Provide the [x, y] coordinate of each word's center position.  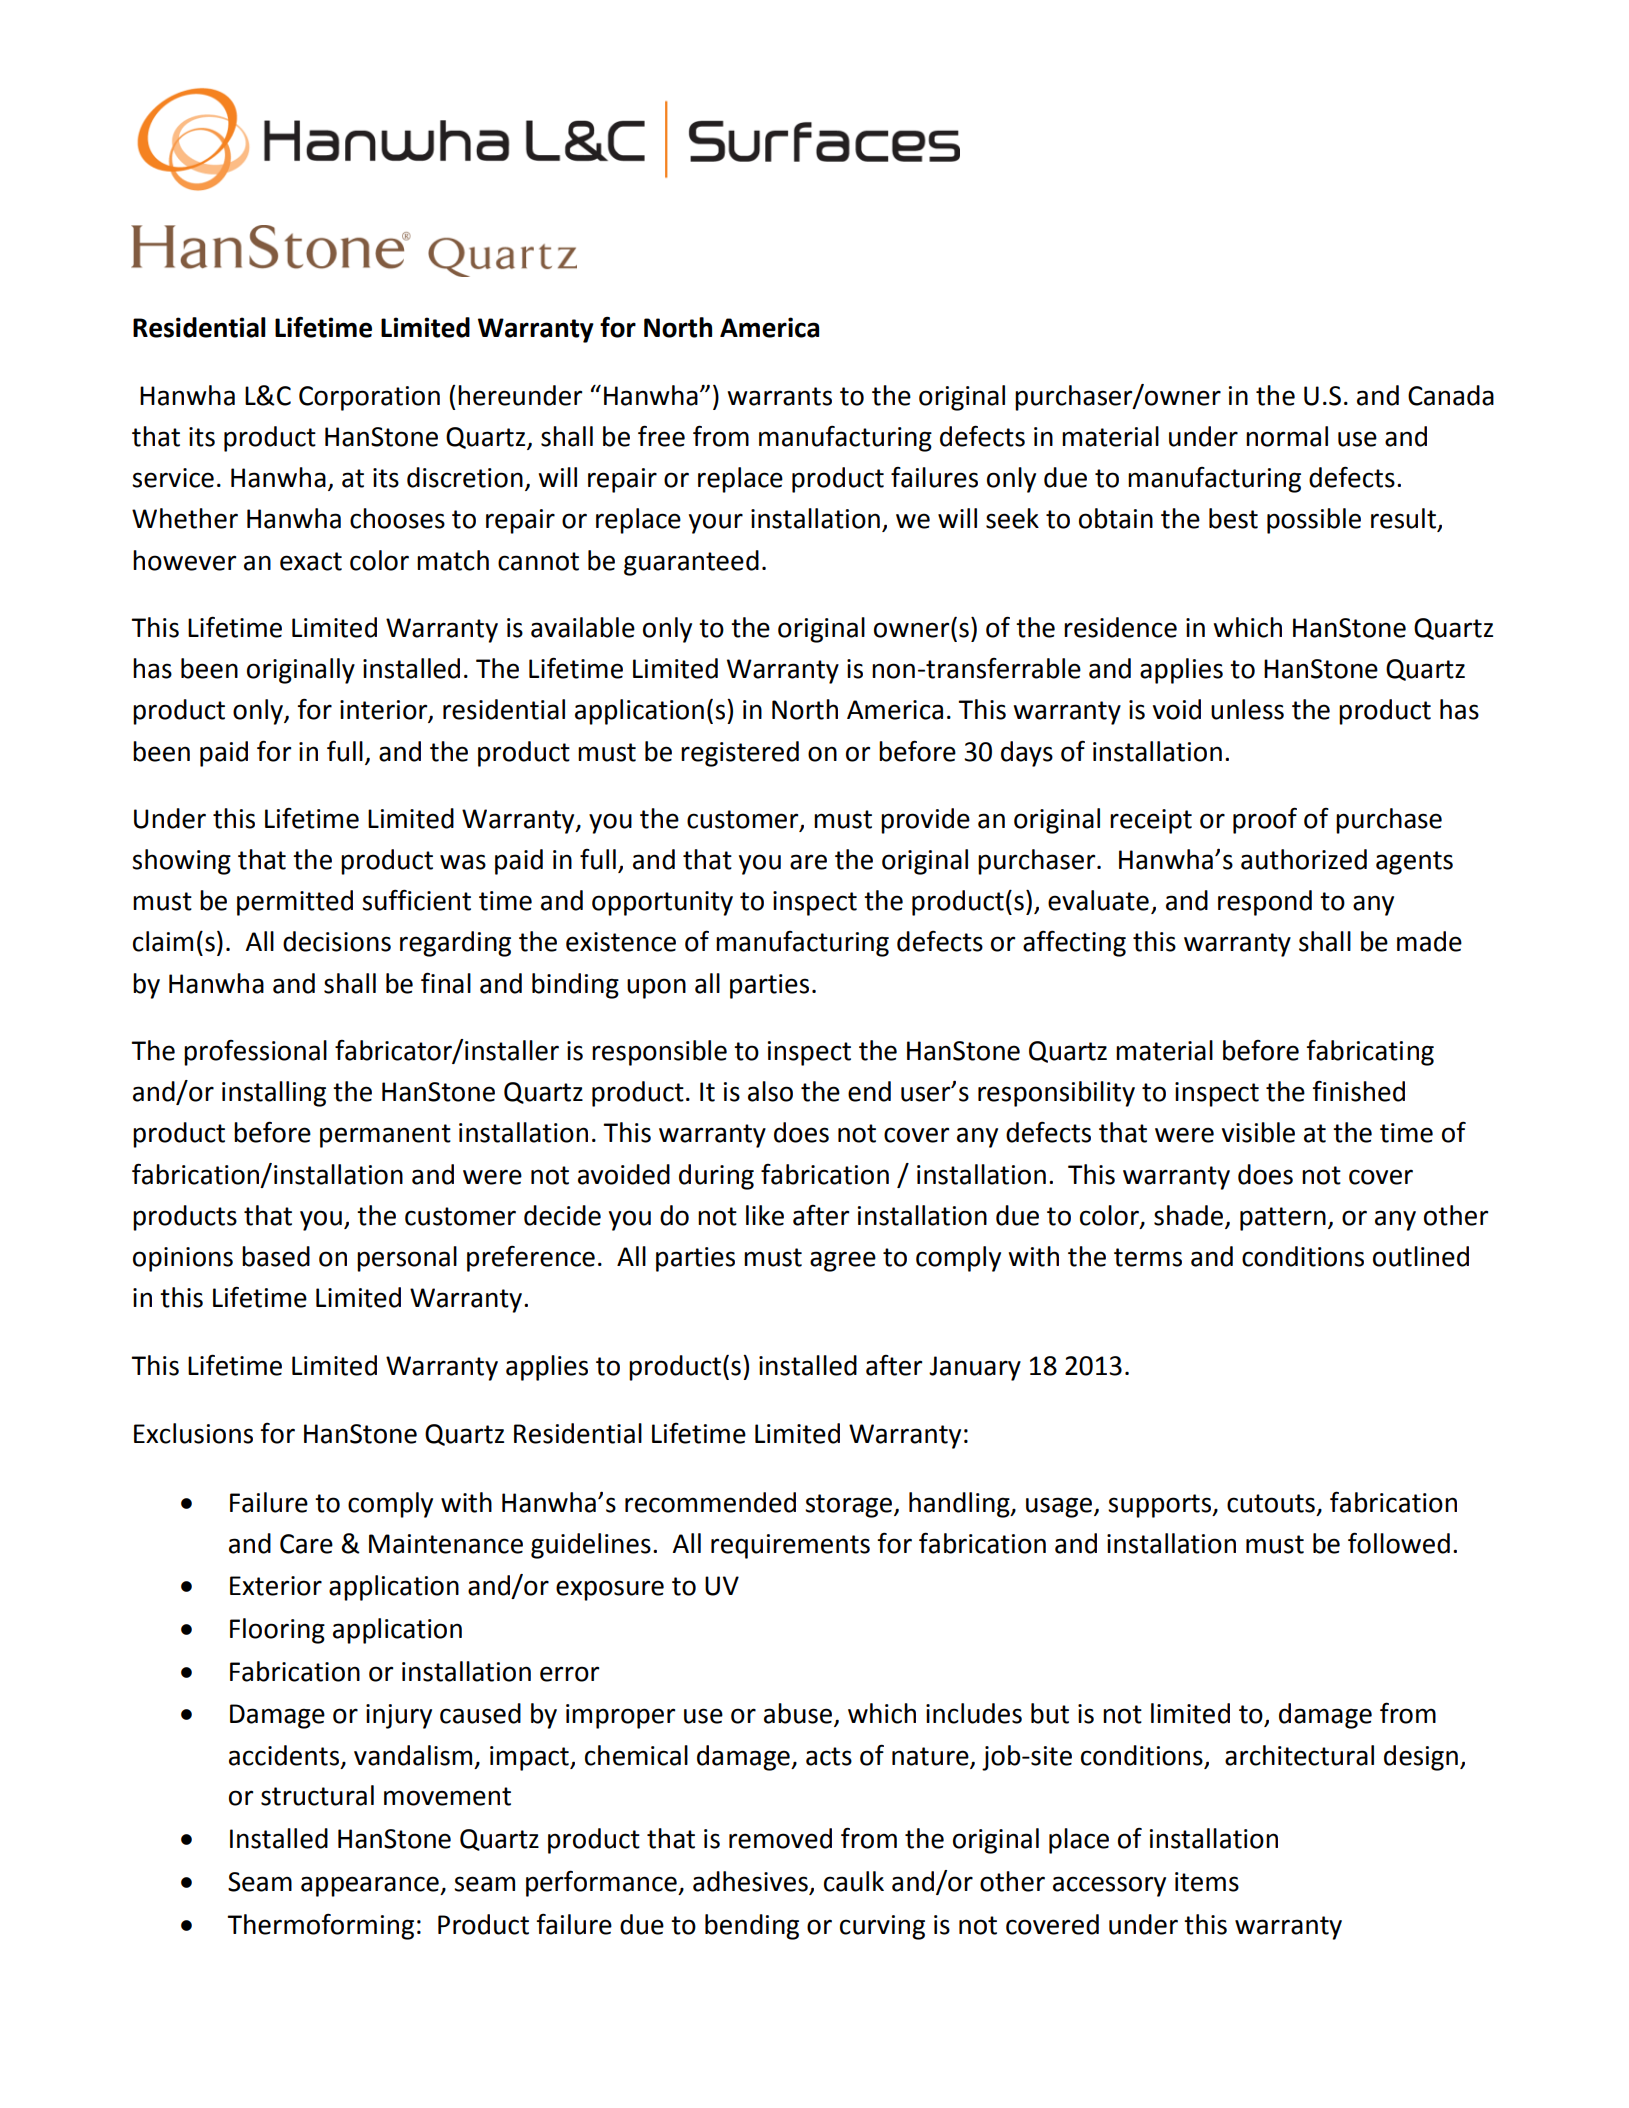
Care [306, 1544]
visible [1258, 1132]
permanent [385, 1136]
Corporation [369, 398]
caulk [854, 1881]
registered [740, 754]
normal [1287, 436]
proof [1265, 820]
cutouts [1271, 1503]
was [463, 862]
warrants [779, 396]
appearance [371, 1886]
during [716, 1177]
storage [850, 1506]
